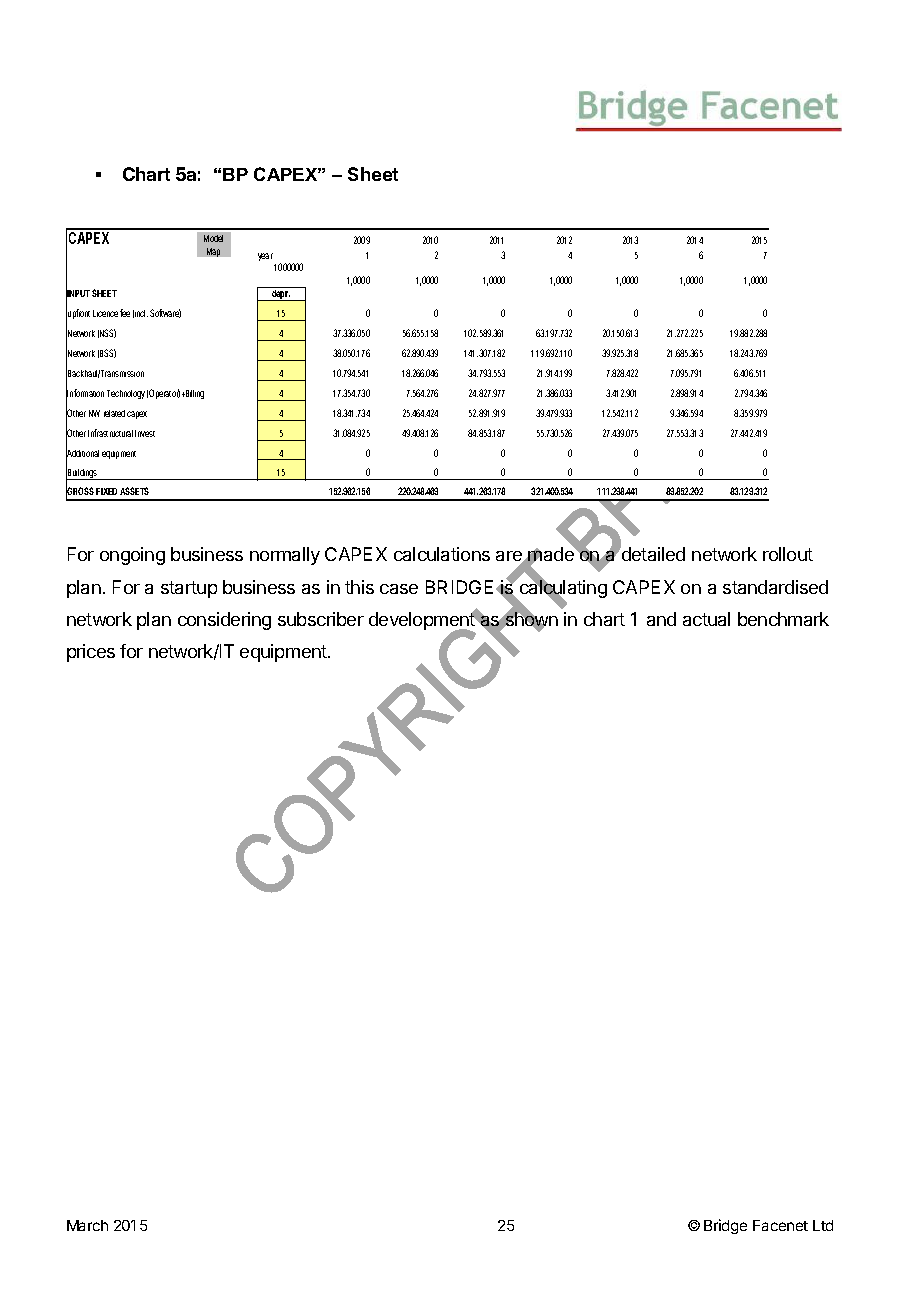 The image size is (924, 1308). I want to click on rollout, so click(788, 554).
